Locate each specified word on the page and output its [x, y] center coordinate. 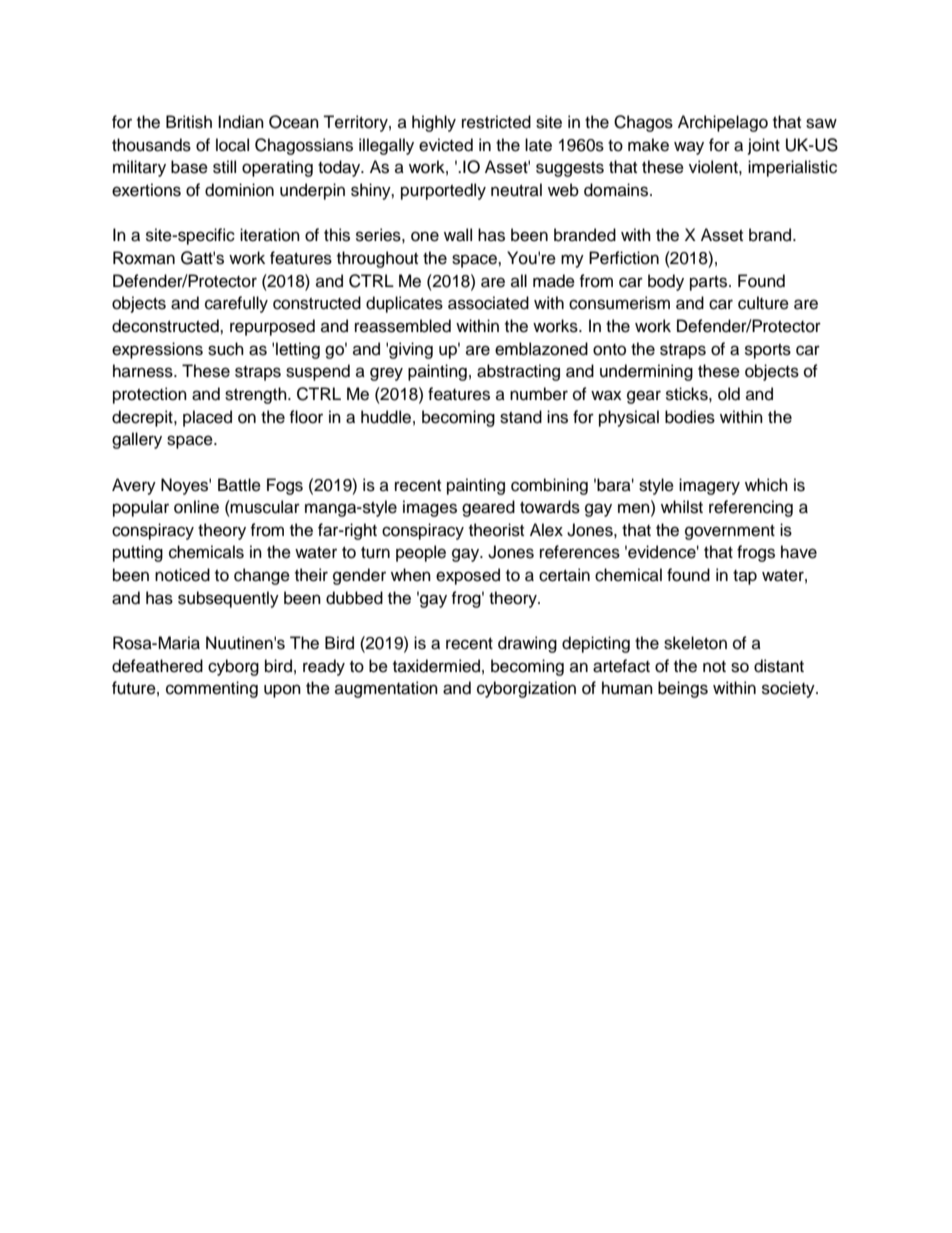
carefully [236, 304]
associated [488, 303]
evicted [446, 145]
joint [764, 146]
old [729, 394]
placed [207, 418]
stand [521, 417]
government [730, 532]
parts [710, 283]
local [232, 145]
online [196, 507]
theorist [496, 530]
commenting [212, 689]
